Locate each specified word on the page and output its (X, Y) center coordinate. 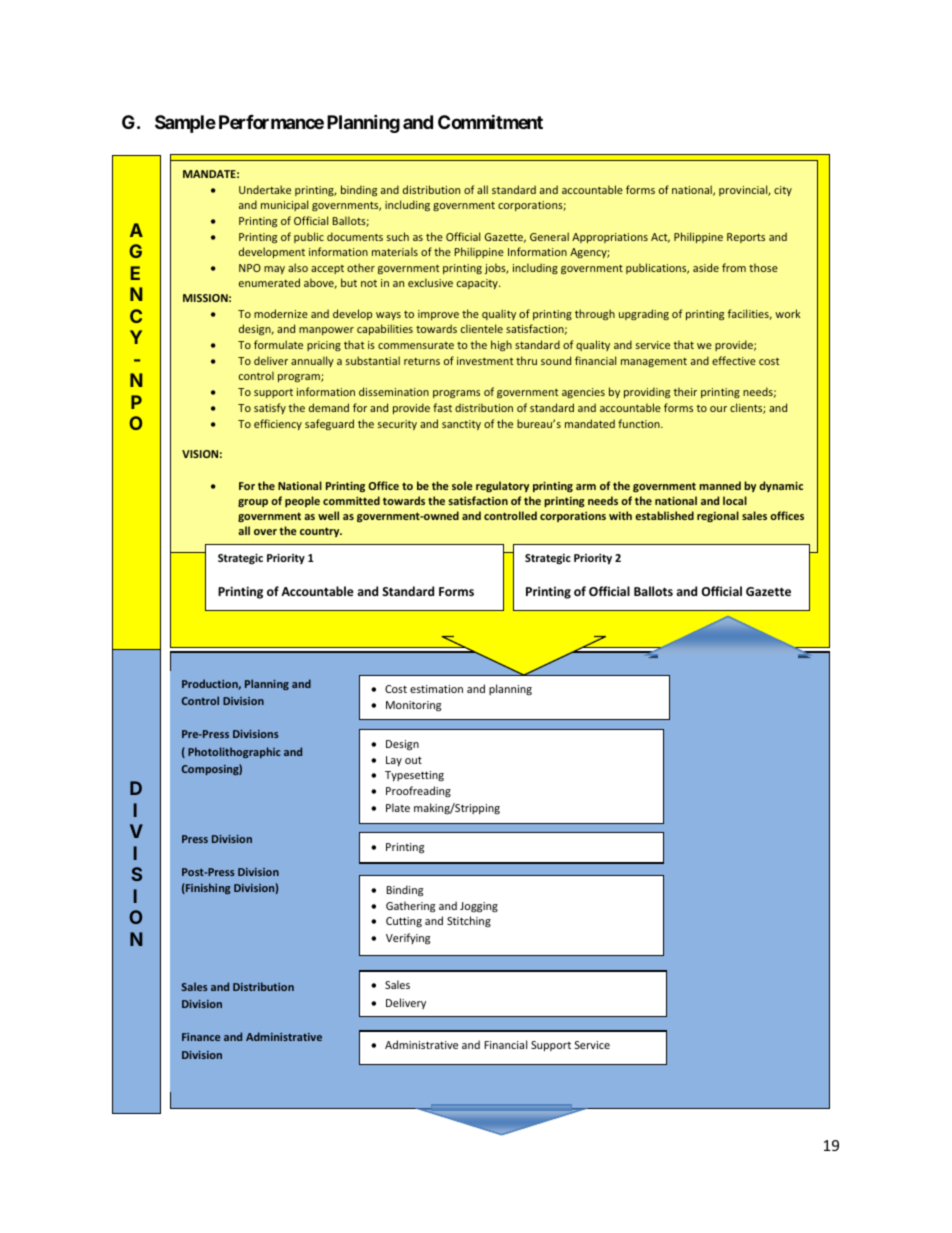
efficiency (278, 424)
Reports (746, 238)
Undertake (265, 189)
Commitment (490, 121)
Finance (201, 1037)
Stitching (469, 921)
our (718, 409)
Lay (394, 761)
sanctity (461, 425)
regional (718, 516)
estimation (436, 689)
